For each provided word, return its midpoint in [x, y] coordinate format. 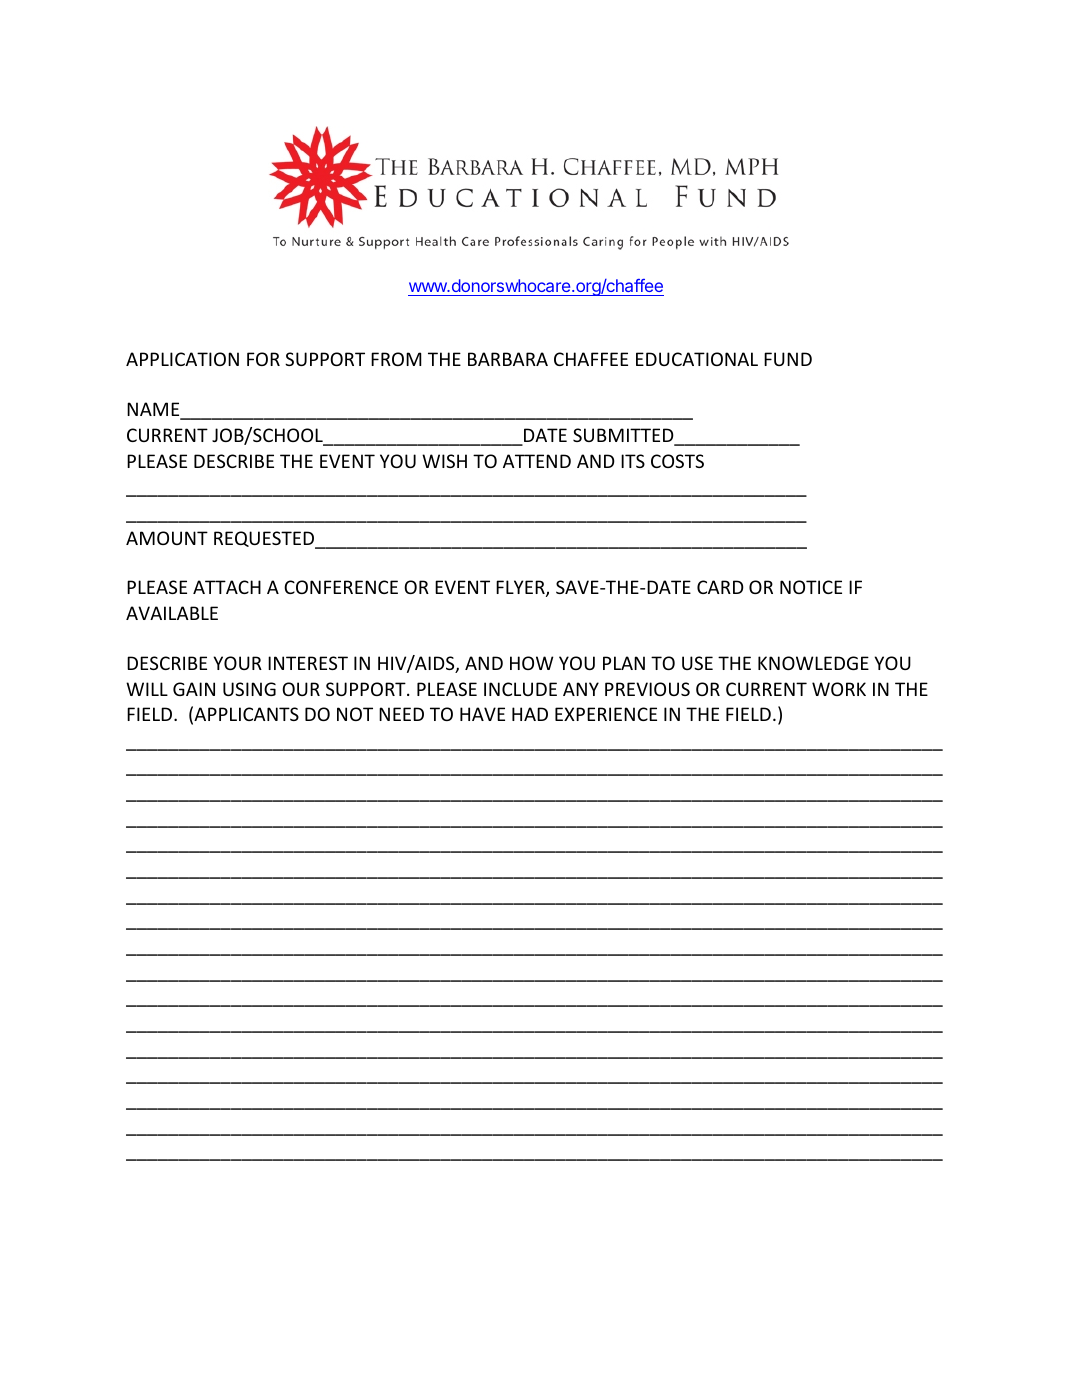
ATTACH [227, 587]
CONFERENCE [341, 587]
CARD [720, 587]
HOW [532, 663]
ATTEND [537, 461]
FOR [263, 359]
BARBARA [508, 359]
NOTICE [811, 587]
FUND [788, 359]
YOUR [237, 663]
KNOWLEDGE [813, 663]
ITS [633, 461]
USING [249, 689]
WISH [444, 461]
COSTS [677, 461]
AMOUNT [167, 538]
